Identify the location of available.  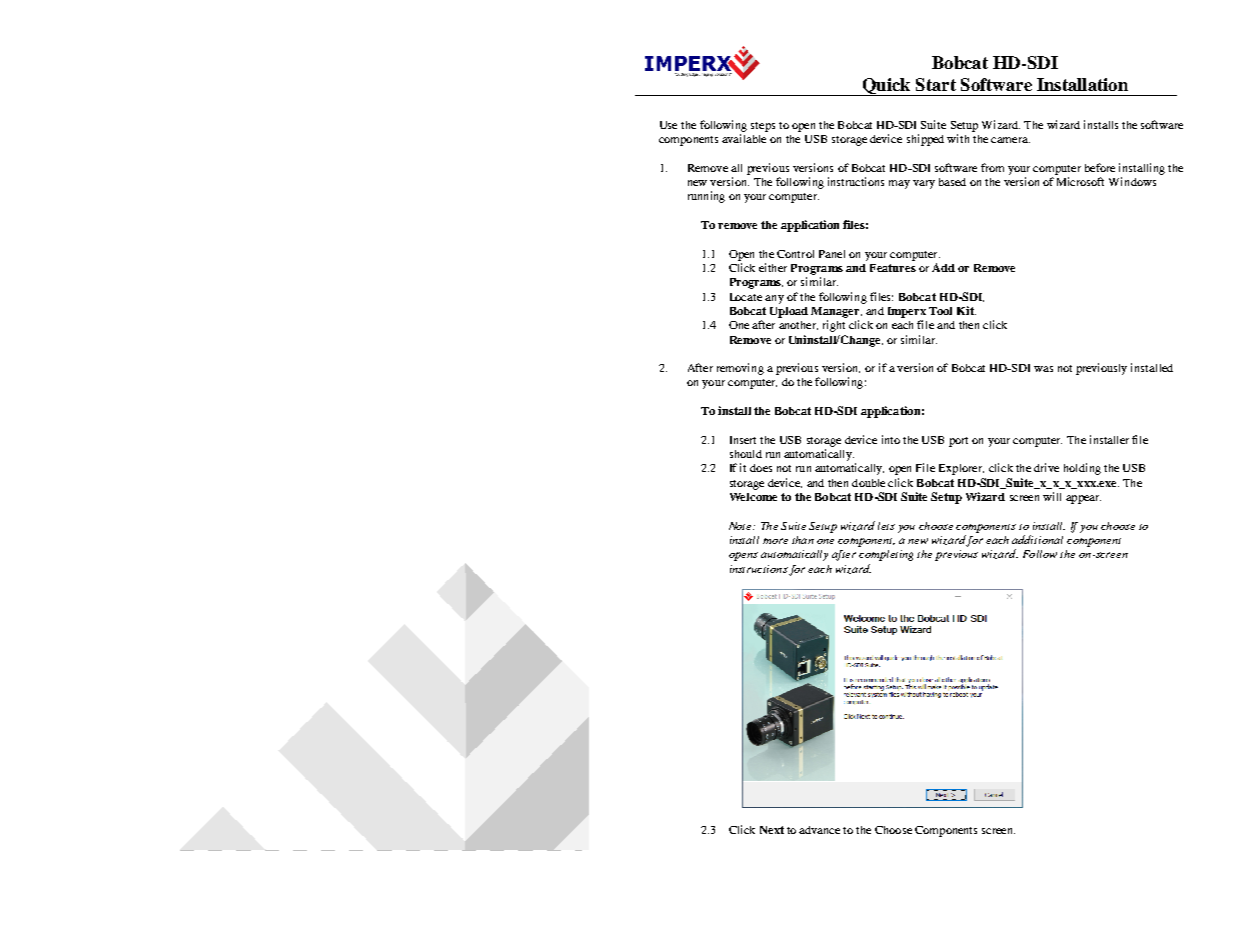
(744, 138).
